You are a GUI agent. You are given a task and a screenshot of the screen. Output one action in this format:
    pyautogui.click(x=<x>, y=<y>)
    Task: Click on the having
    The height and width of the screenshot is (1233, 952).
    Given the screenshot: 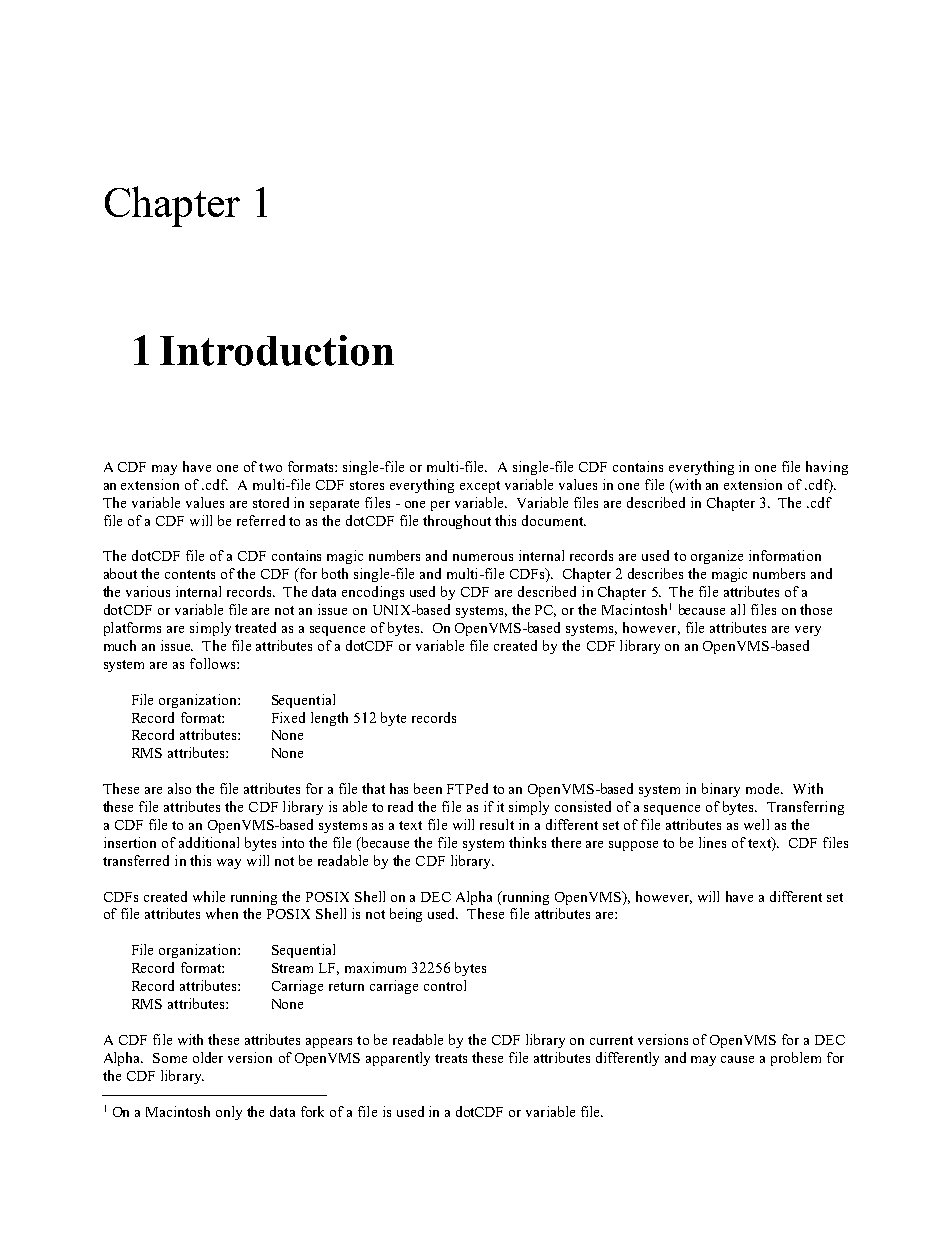 What is the action you would take?
    pyautogui.click(x=827, y=468)
